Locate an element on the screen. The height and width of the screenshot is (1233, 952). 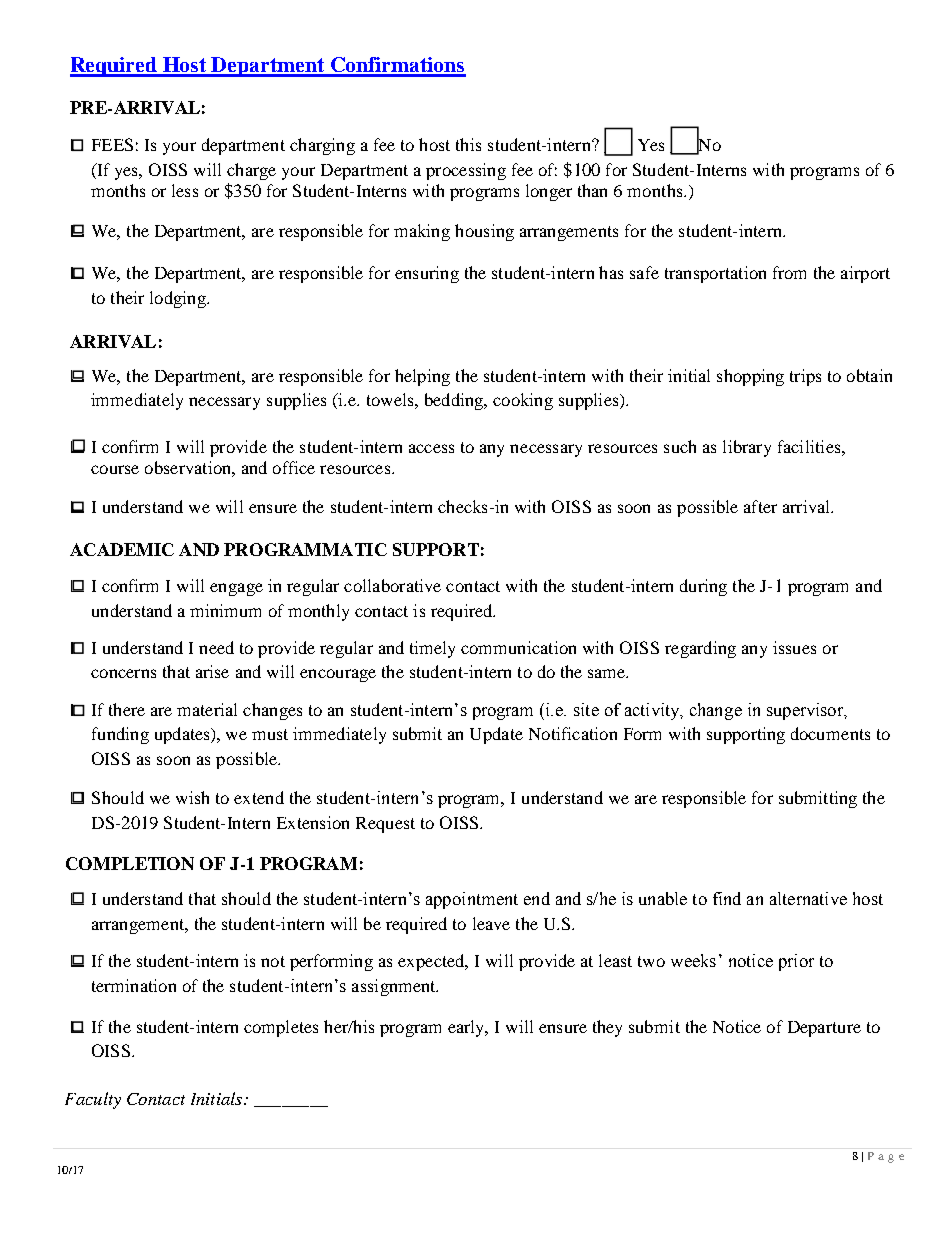
early is located at coordinates (467, 1028).
